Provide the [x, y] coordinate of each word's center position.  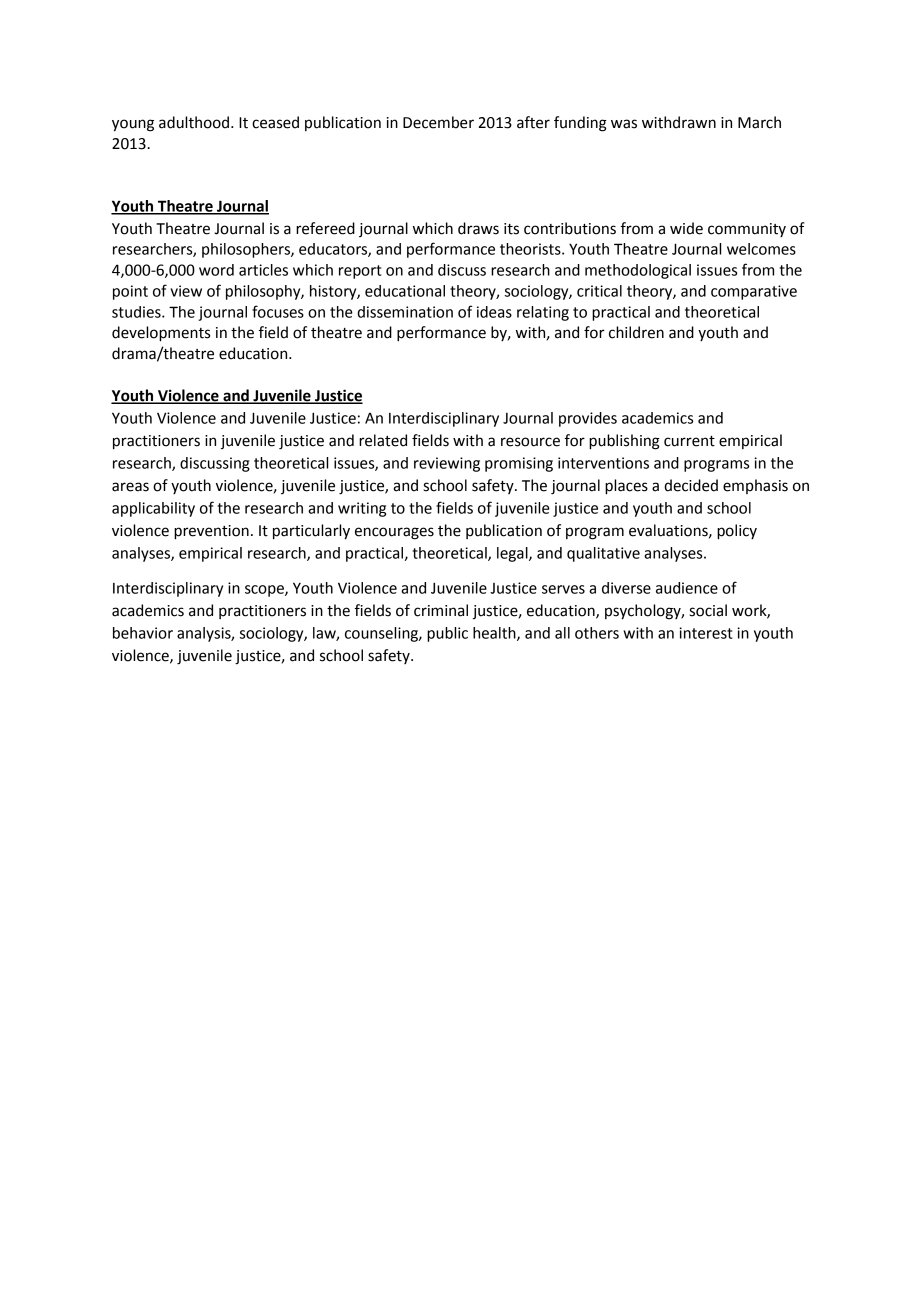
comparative [754, 292]
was [624, 124]
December [438, 122]
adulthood [194, 122]
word [216, 270]
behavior [143, 633]
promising [519, 464]
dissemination [405, 312]
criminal [441, 610]
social [708, 610]
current [689, 441]
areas [130, 487]
